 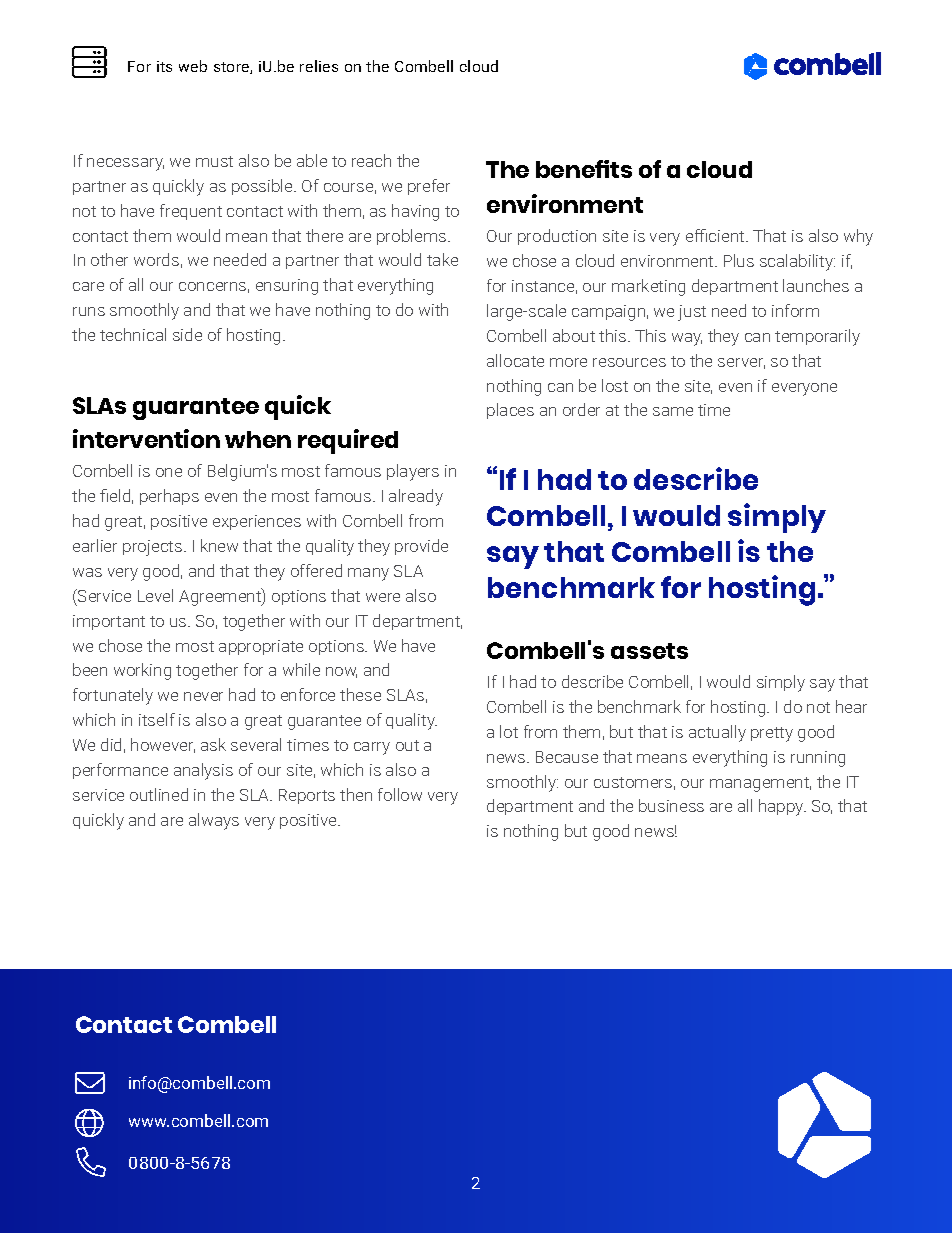 I want to click on provide, so click(x=421, y=547).
